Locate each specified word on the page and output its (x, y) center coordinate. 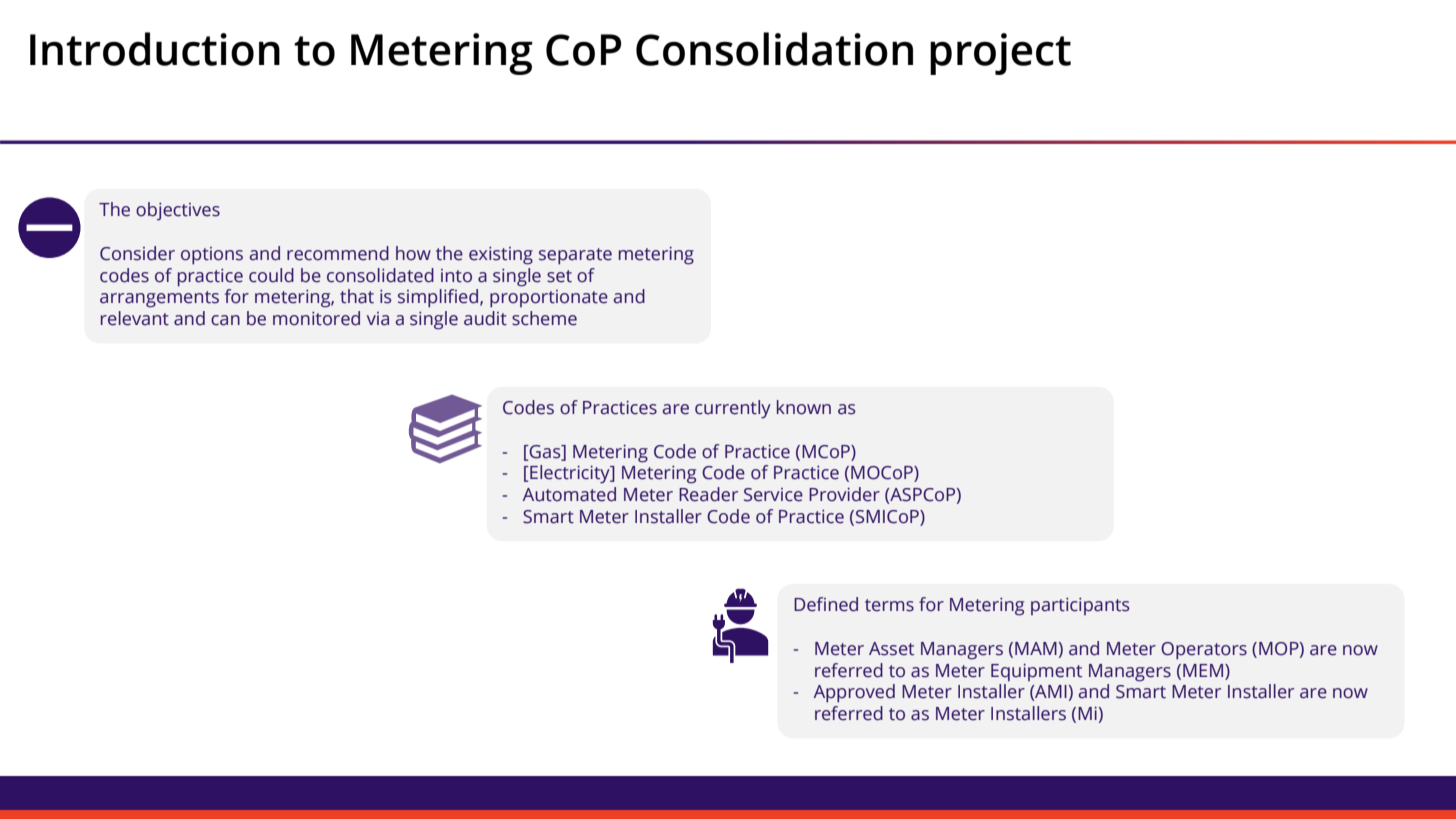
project (1000, 54)
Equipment (1036, 672)
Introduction (155, 49)
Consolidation (774, 49)
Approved (854, 693)
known (804, 407)
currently (733, 409)
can (225, 320)
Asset (891, 649)
